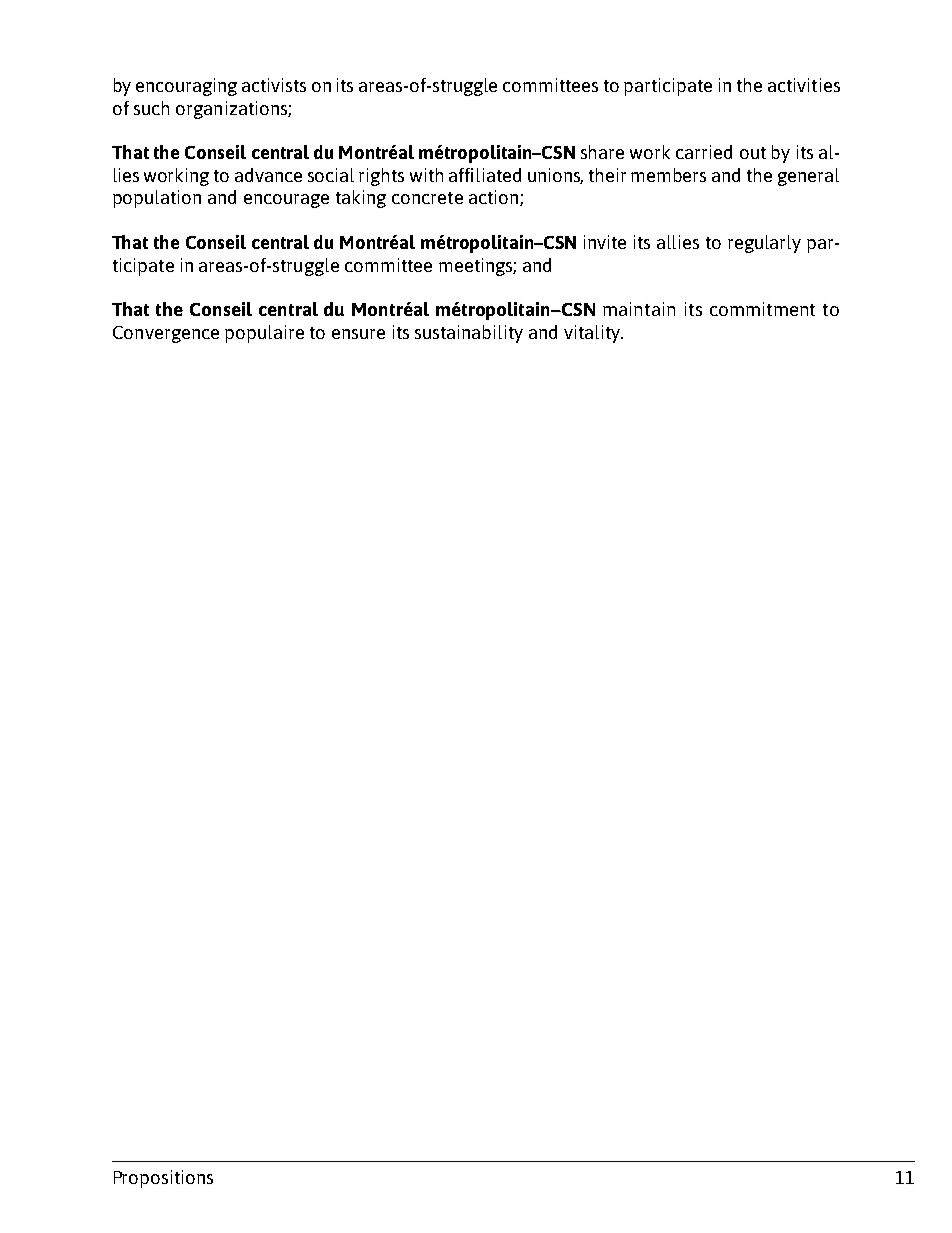 This document has height=1233, width=952. What do you see at coordinates (166, 334) in the document?
I see `Convergence` at bounding box center [166, 334].
